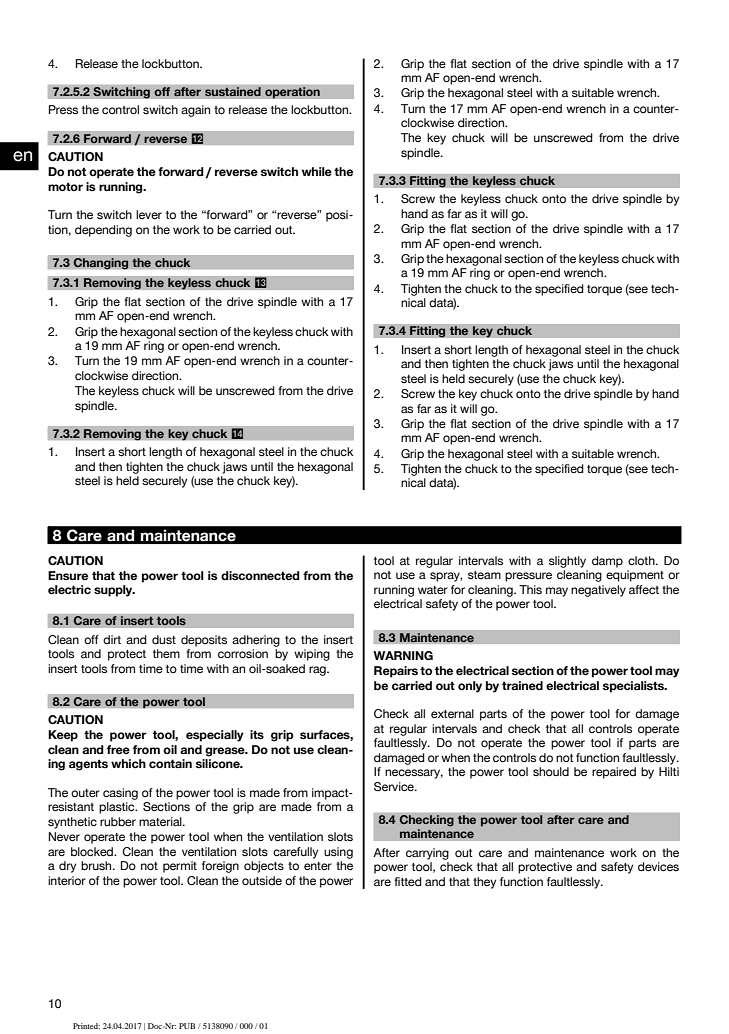  I want to click on disconnected, so click(260, 575).
